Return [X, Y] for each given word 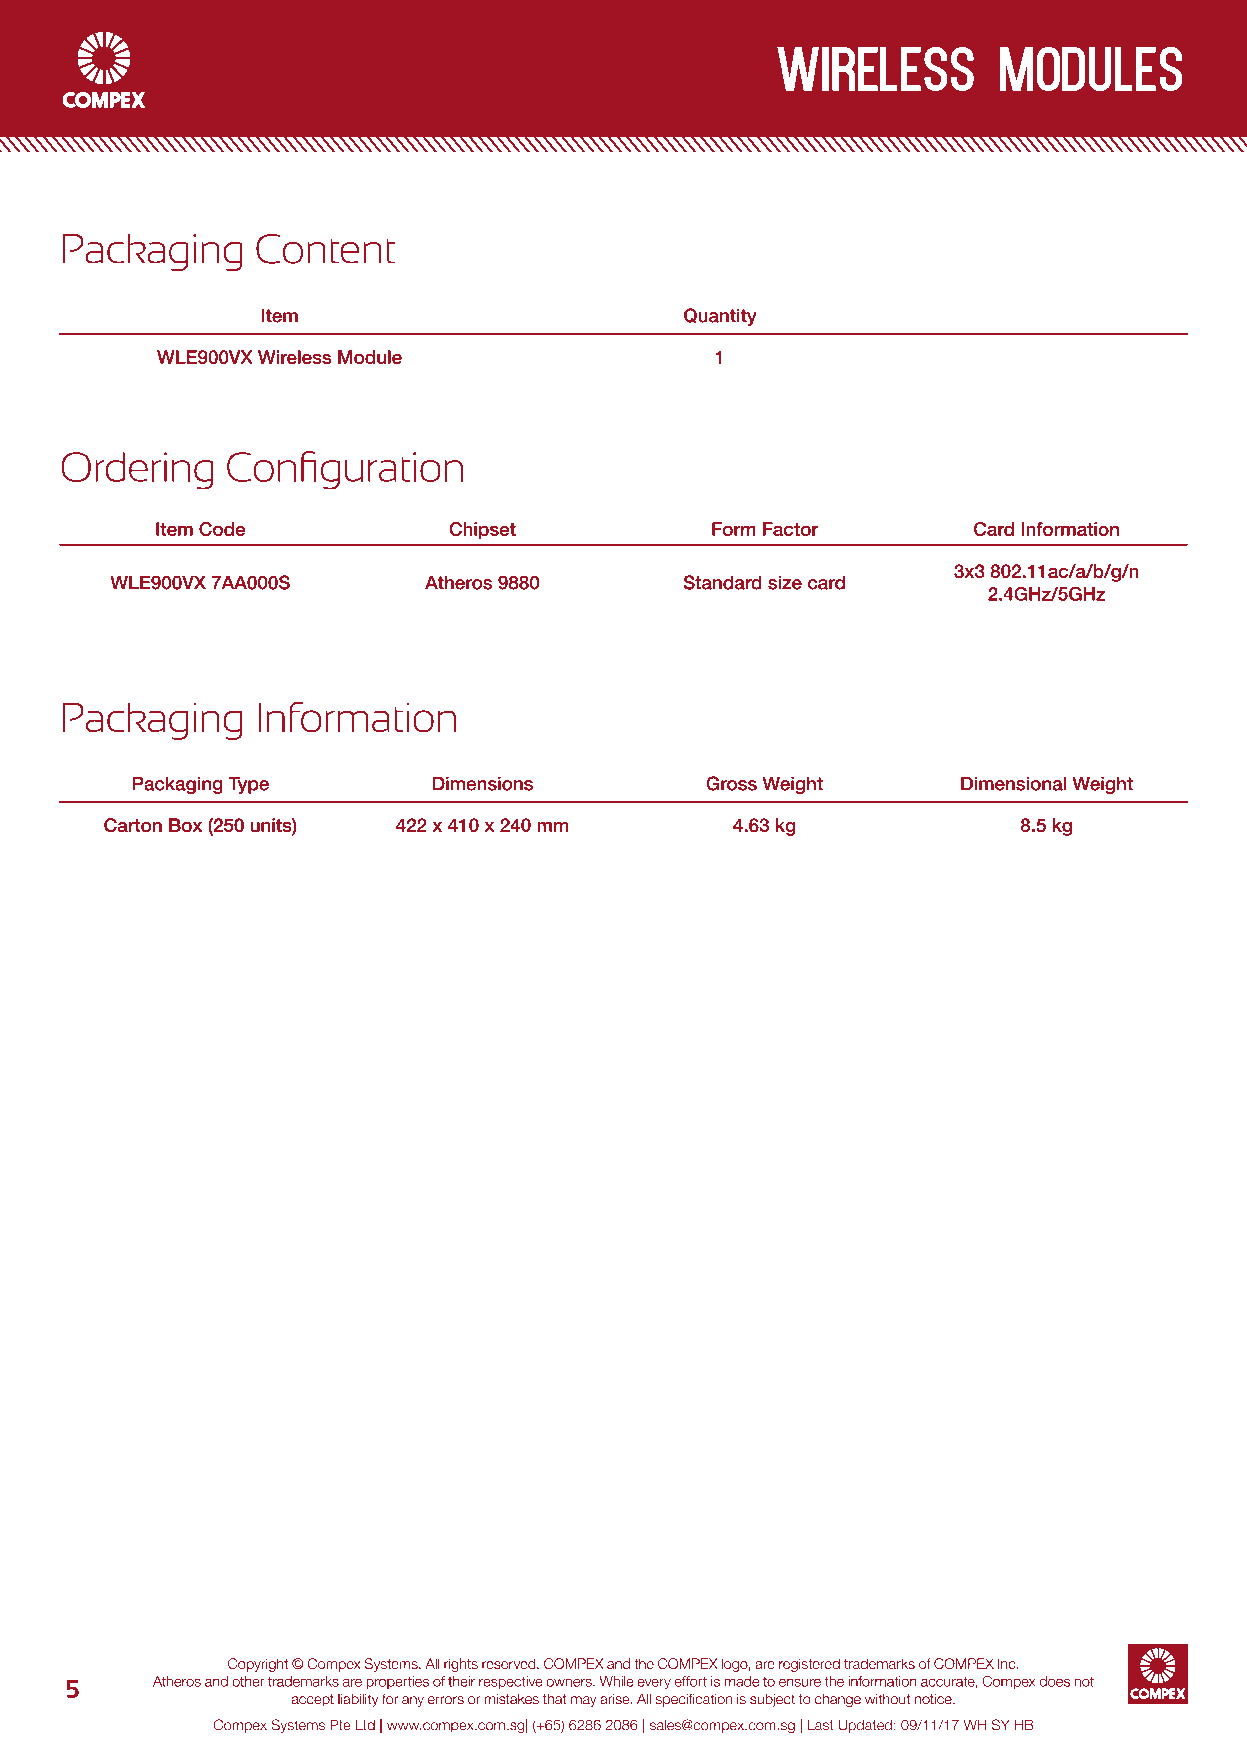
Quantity [720, 317]
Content [325, 249]
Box [185, 825]
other [248, 1681]
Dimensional [1013, 783]
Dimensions [483, 783]
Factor [790, 529]
